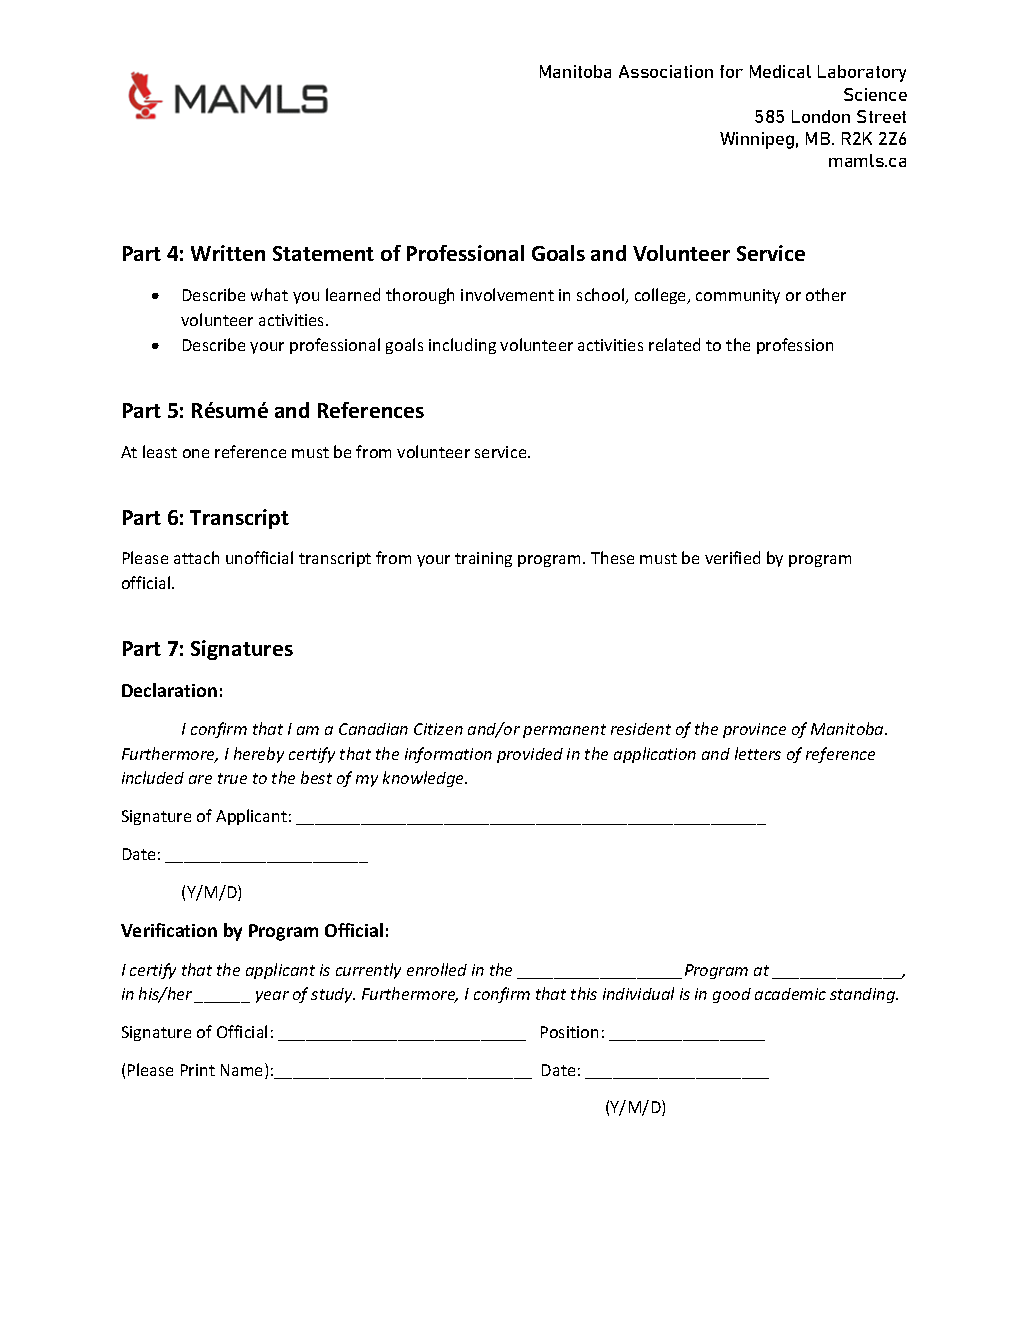 Image resolution: width=1029 pixels, height=1332 pixels. I want to click on province, so click(754, 730).
